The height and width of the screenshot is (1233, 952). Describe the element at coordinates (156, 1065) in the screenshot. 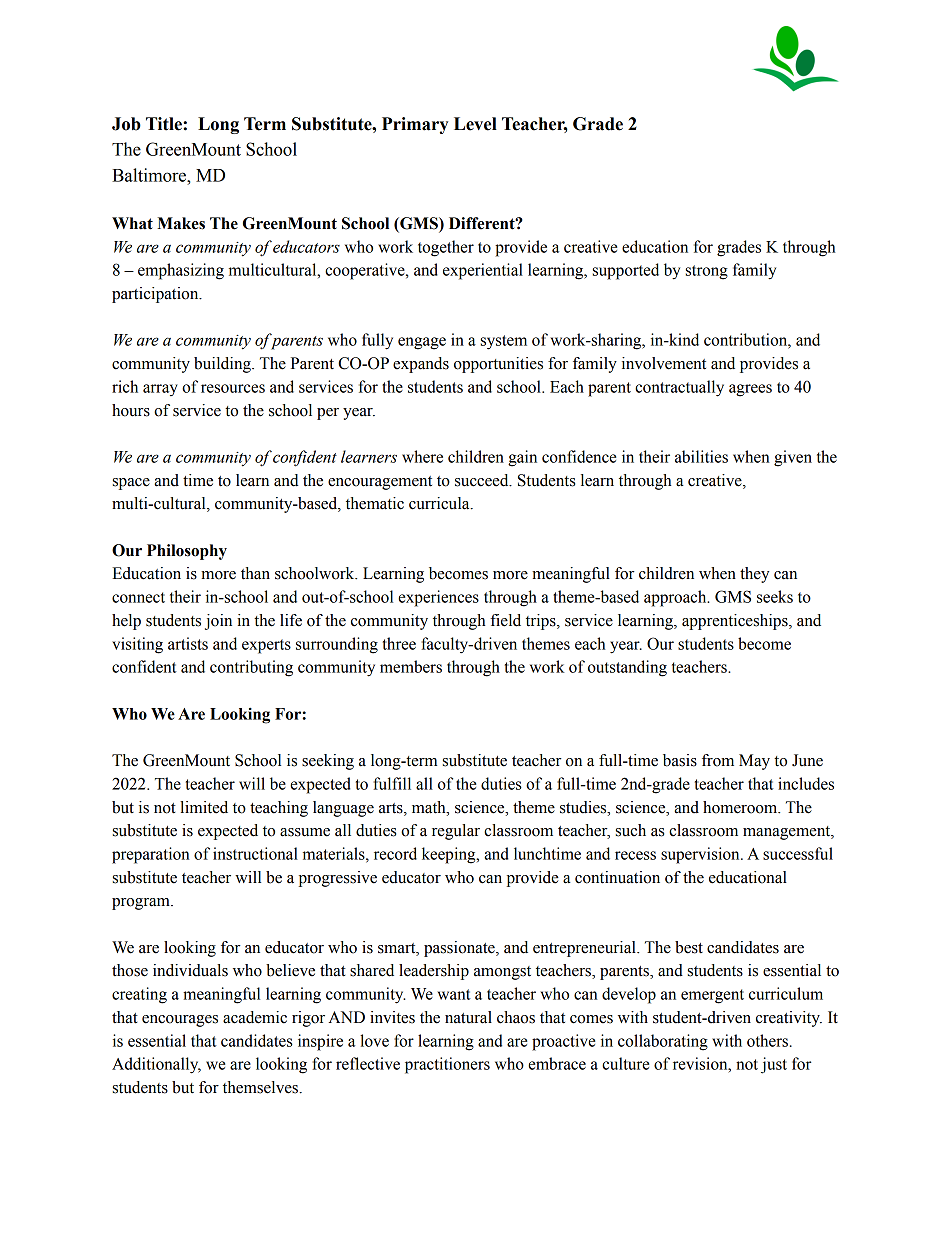

I see `Additionally` at that location.
